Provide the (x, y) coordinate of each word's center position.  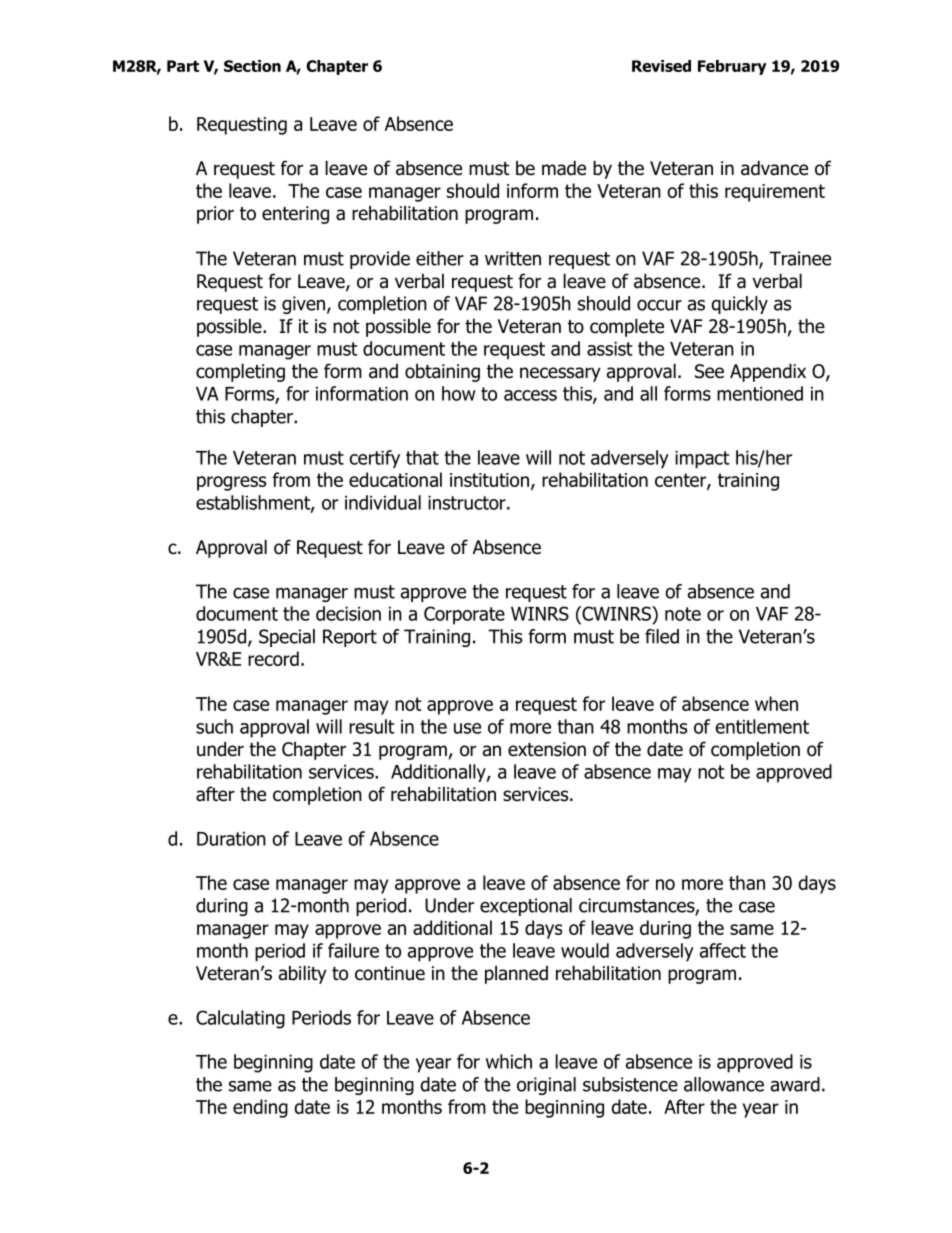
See (709, 371)
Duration (231, 839)
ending (260, 1108)
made (564, 168)
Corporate (464, 615)
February (732, 67)
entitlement (762, 726)
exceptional (526, 907)
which (509, 1061)
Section (252, 66)
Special (287, 638)
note (683, 614)
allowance (724, 1084)
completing (240, 372)
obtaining (442, 372)
